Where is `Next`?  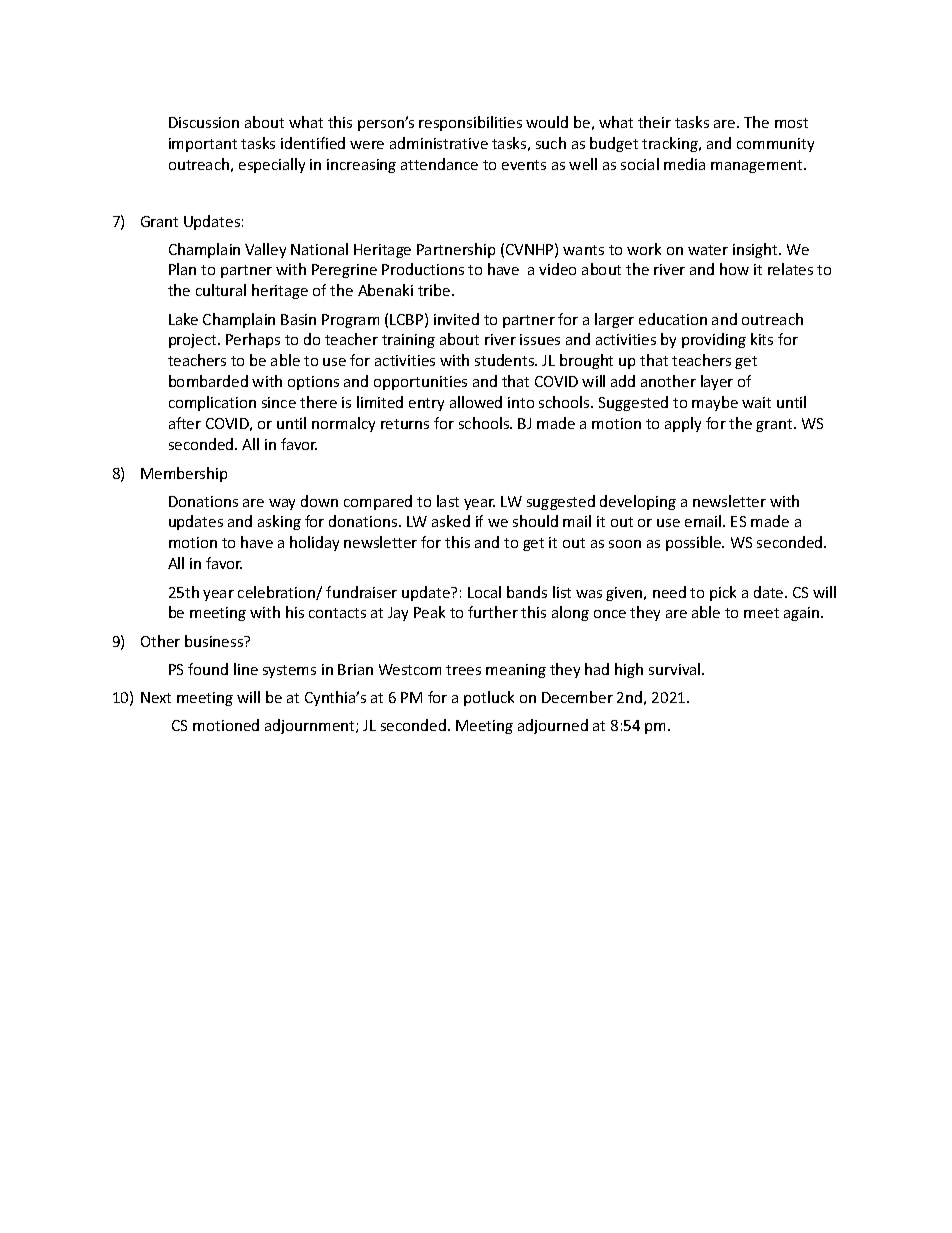 Next is located at coordinates (156, 697).
